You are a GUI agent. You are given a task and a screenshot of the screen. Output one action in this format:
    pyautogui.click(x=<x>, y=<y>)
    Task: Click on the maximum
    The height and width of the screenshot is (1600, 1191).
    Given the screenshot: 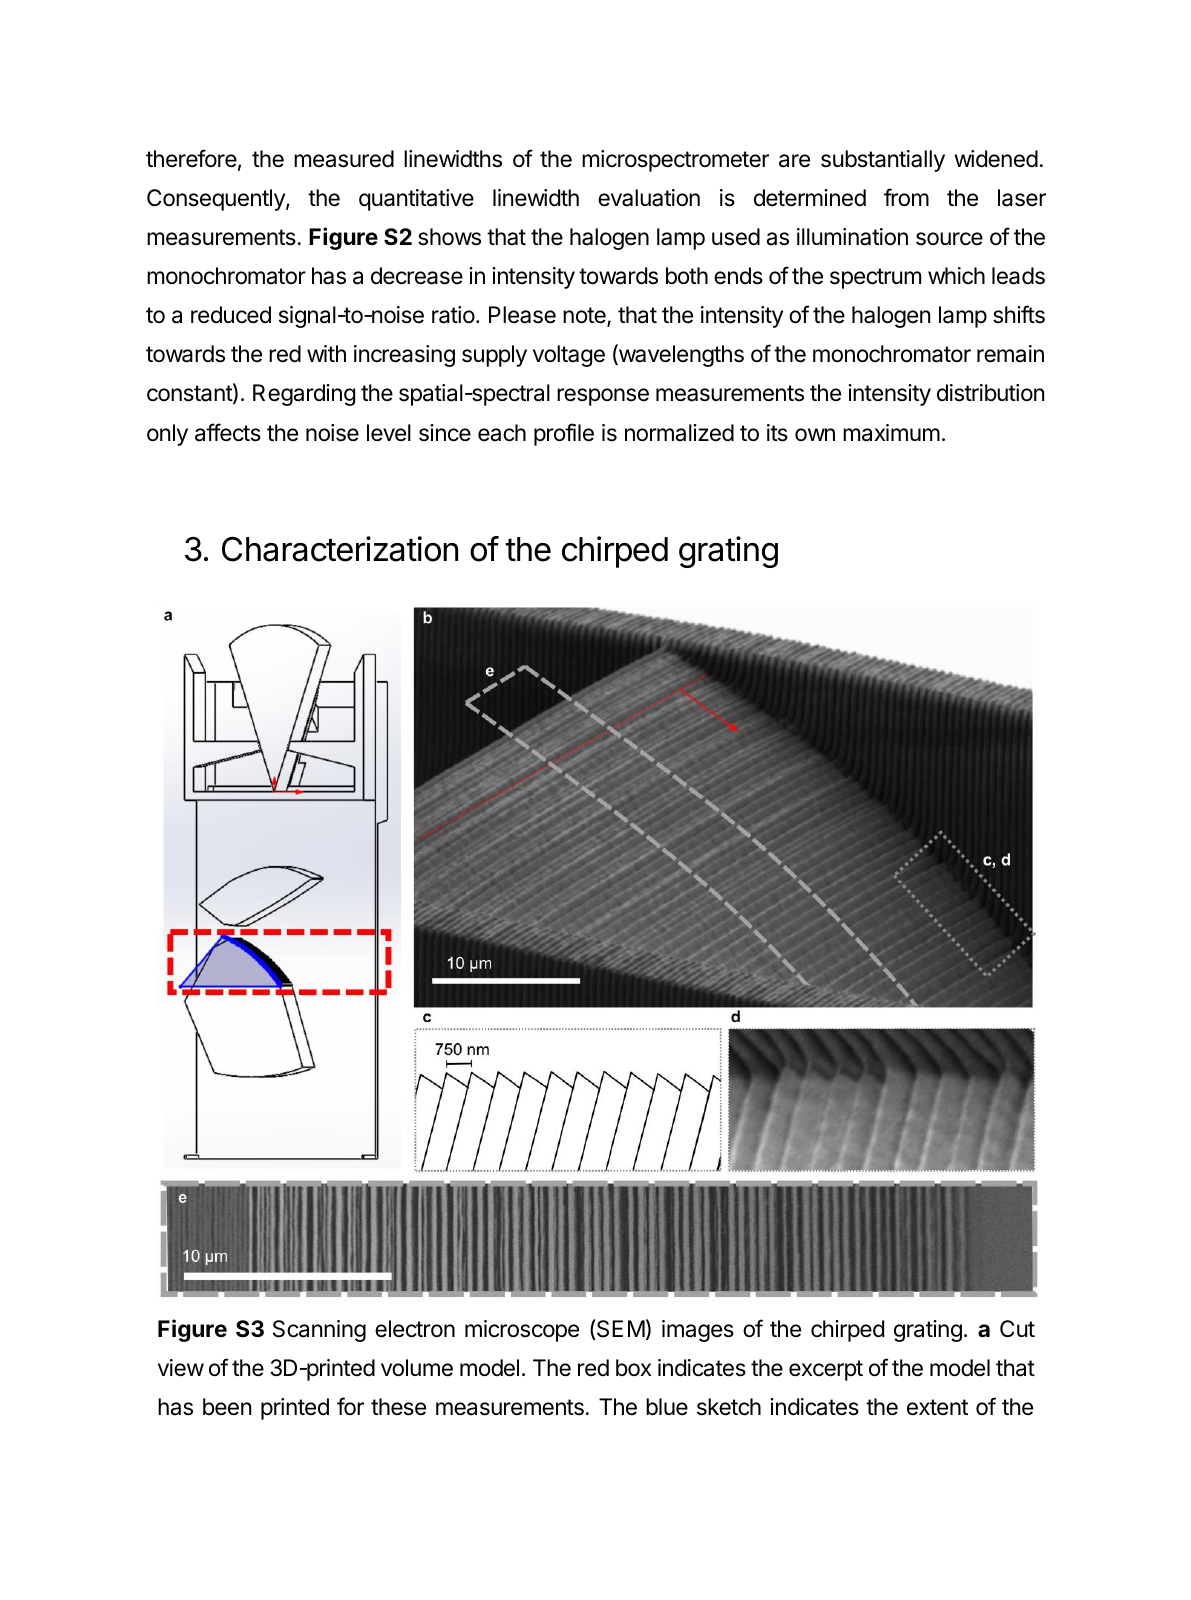 What is the action you would take?
    pyautogui.click(x=891, y=433)
